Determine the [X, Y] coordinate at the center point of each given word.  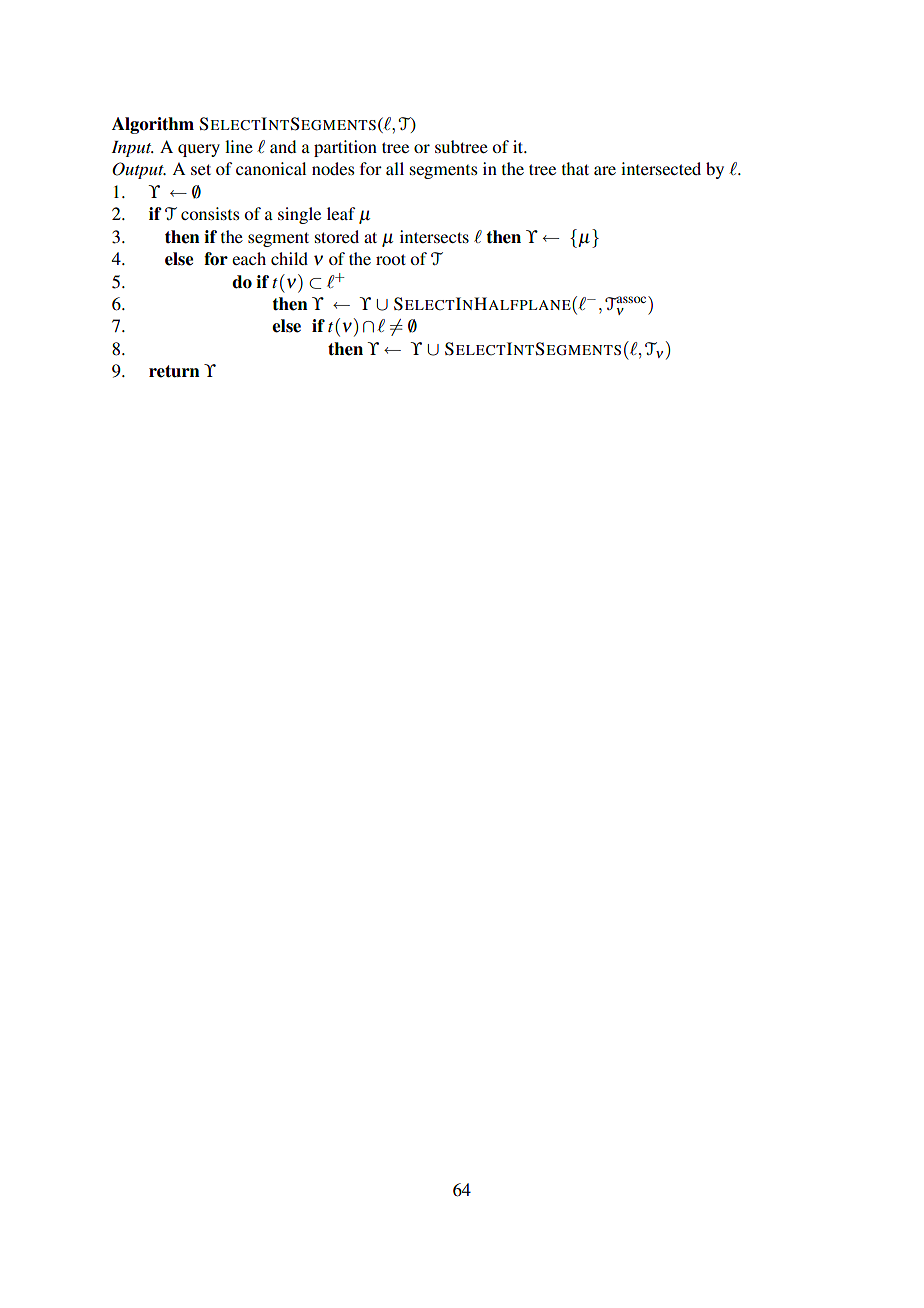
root [391, 259]
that [575, 168]
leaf [341, 213]
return [174, 371]
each [249, 258]
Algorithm [153, 125]
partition [345, 148]
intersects [434, 236]
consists [210, 213]
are [605, 170]
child [289, 258]
